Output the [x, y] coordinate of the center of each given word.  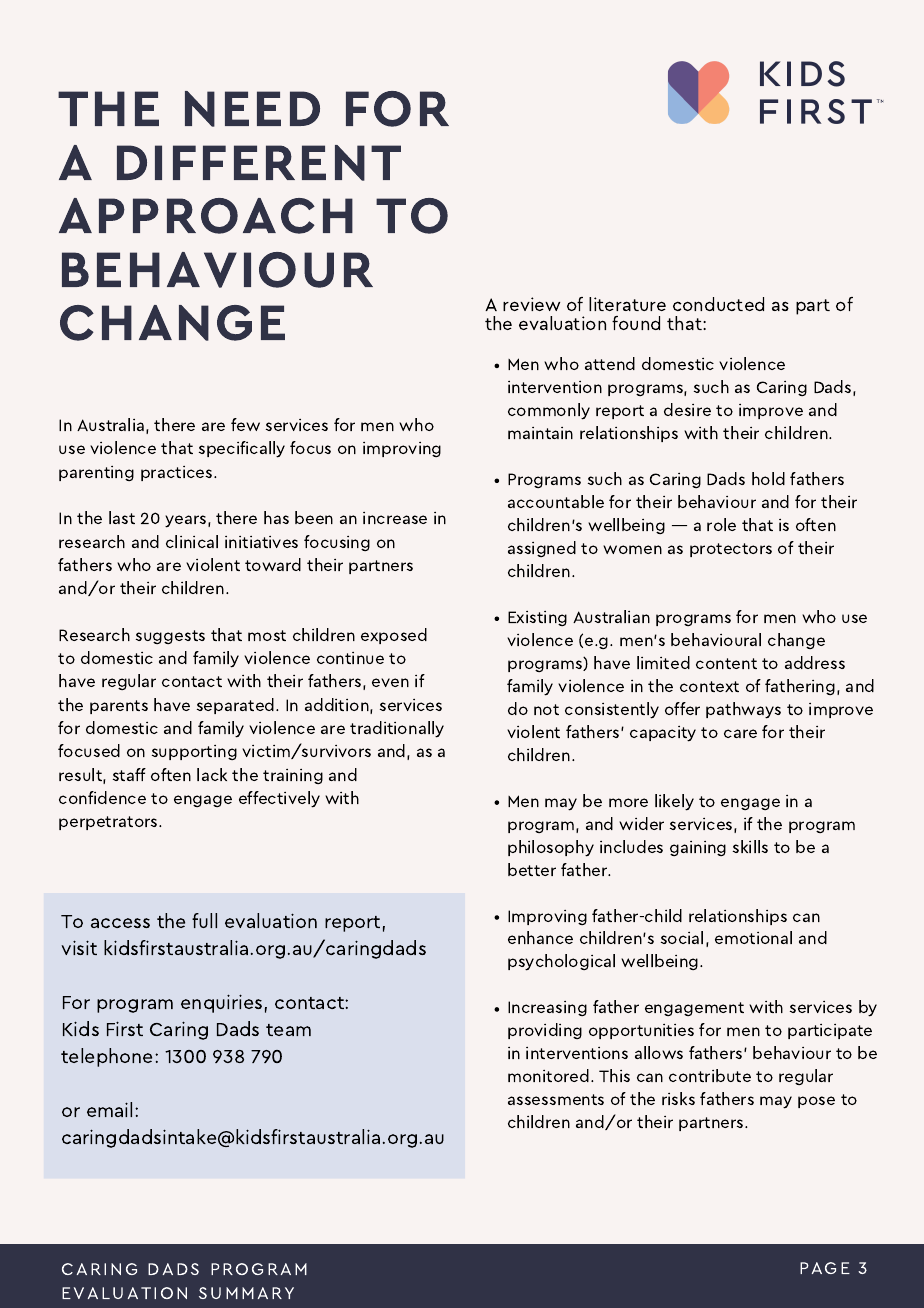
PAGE [825, 1268]
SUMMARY [246, 1293]
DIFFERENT [259, 163]
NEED [252, 109]
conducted [718, 304]
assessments [556, 1099]
